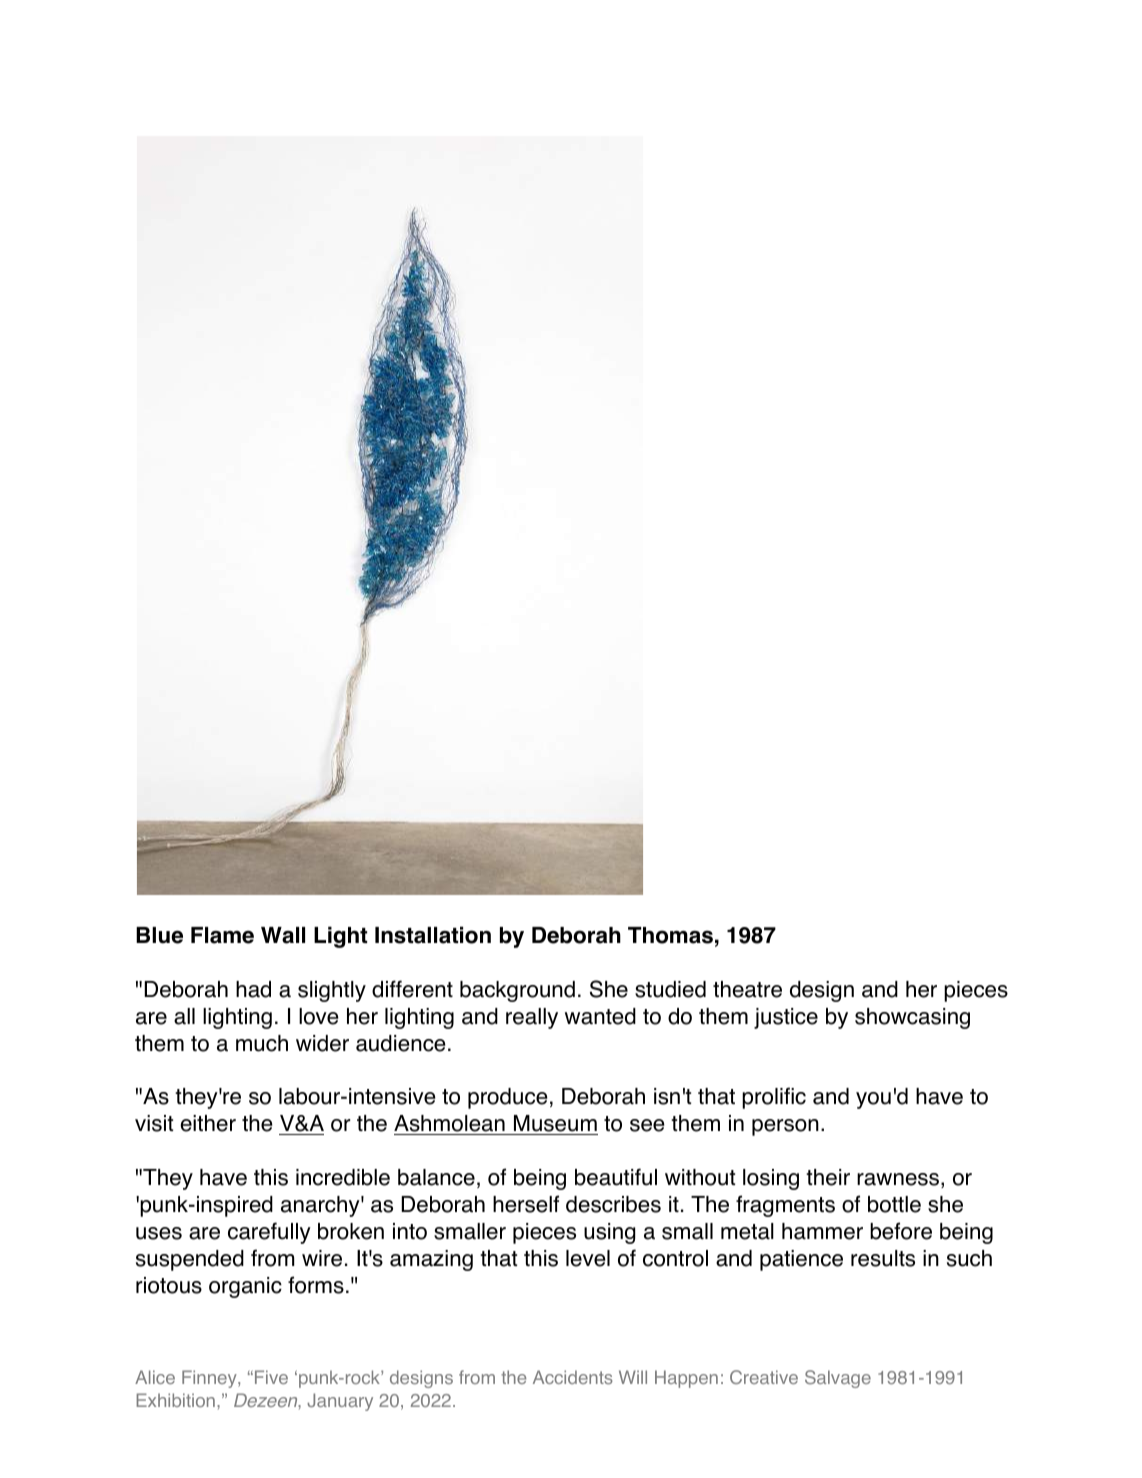 Image resolution: width=1142 pixels, height=1478 pixels. What do you see at coordinates (271, 1377) in the document?
I see `Five` at bounding box center [271, 1377].
